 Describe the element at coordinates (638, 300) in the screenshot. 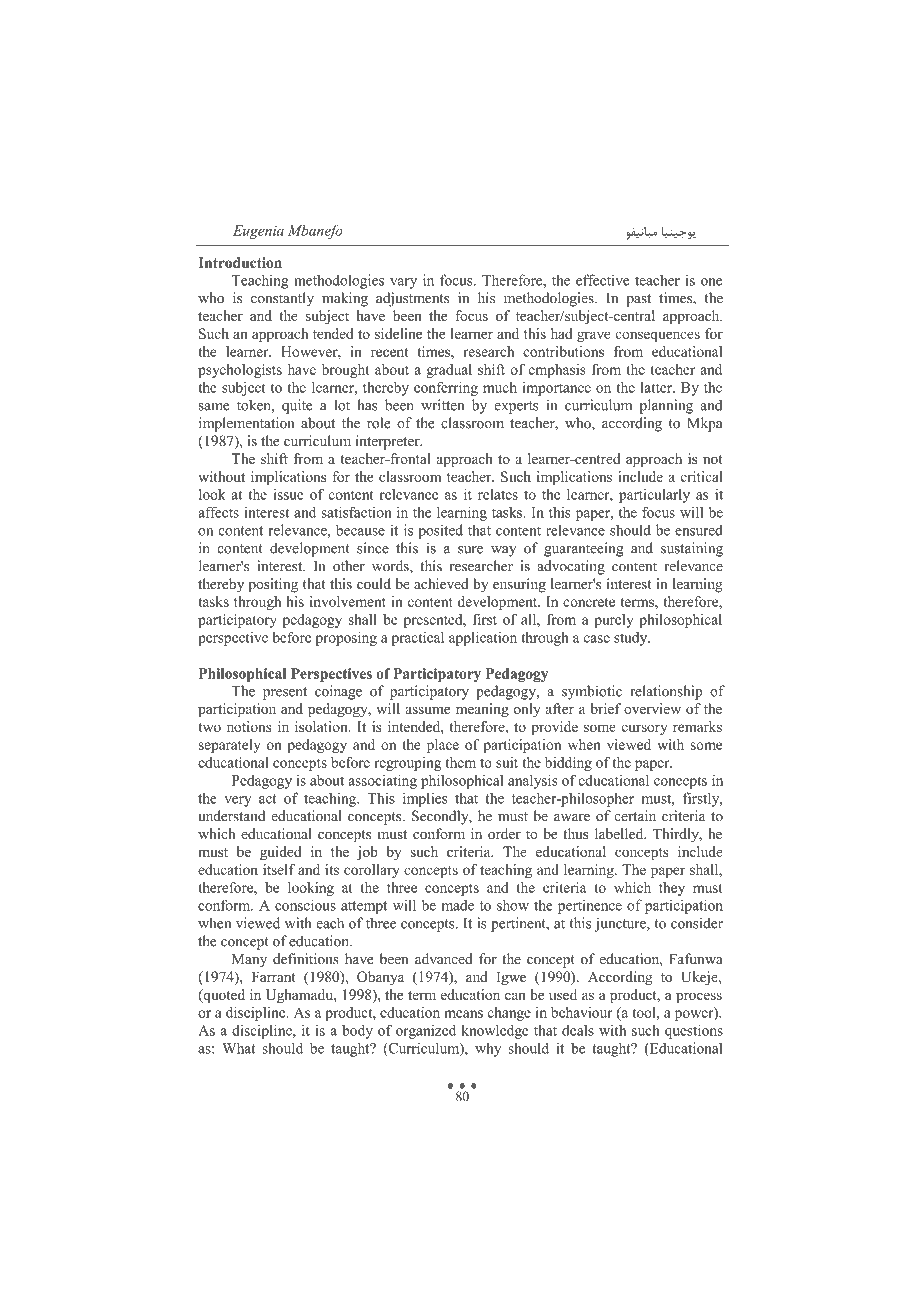

I see `past` at that location.
